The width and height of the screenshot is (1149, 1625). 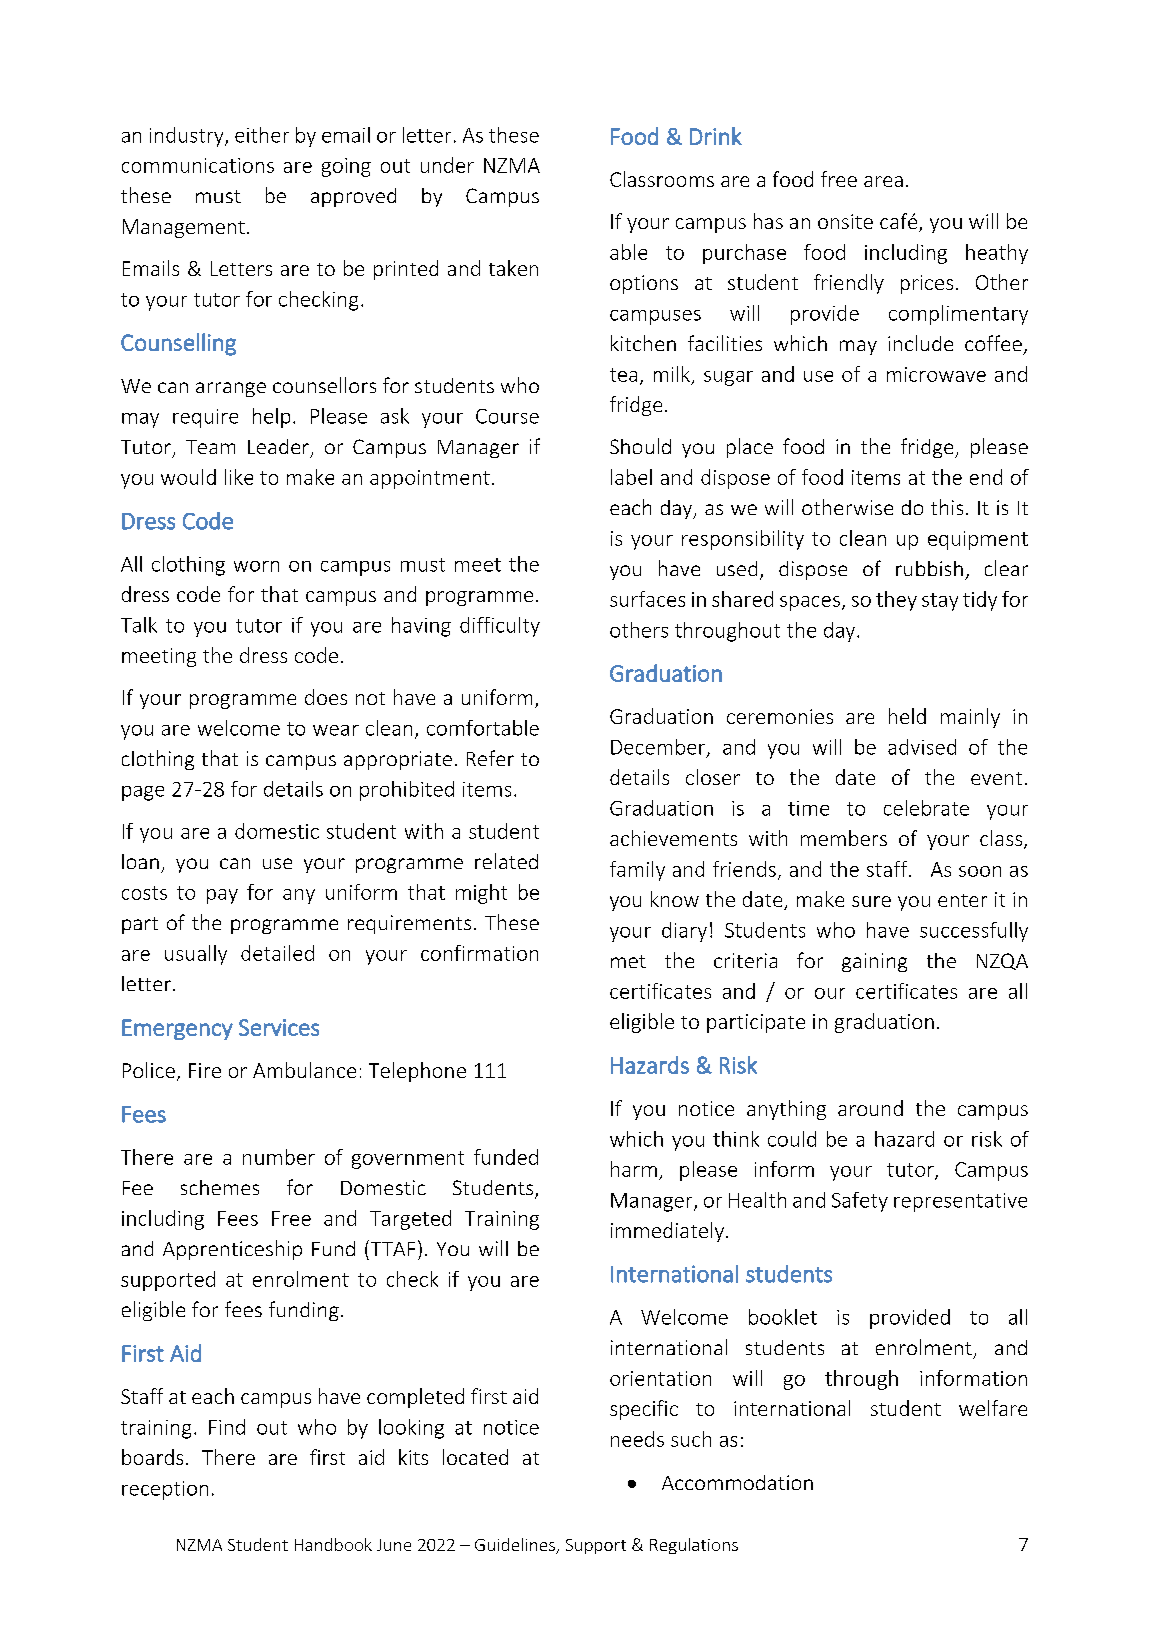 I want to click on area, so click(x=883, y=181).
